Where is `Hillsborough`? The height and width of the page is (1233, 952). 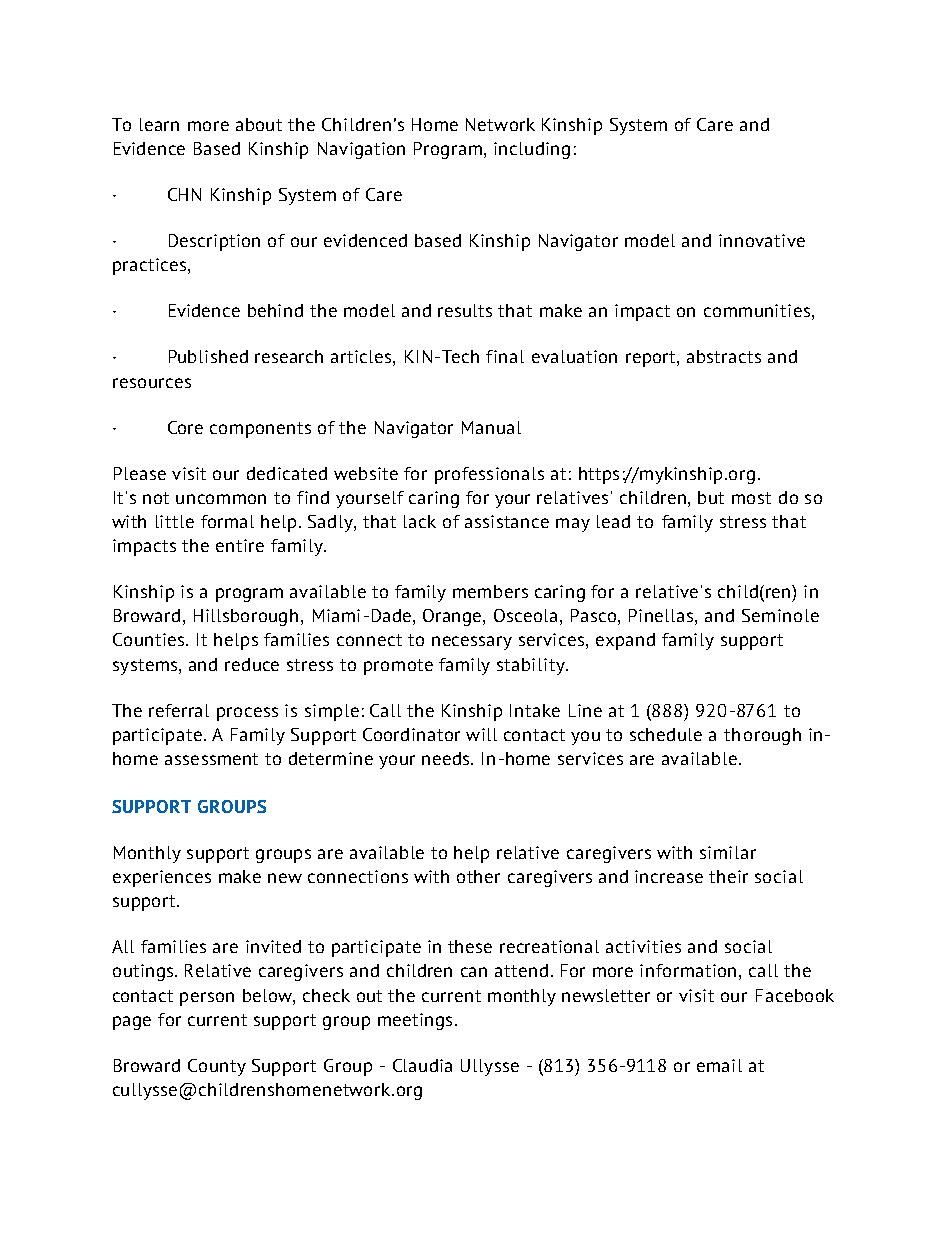
Hillsborough is located at coordinates (246, 617).
